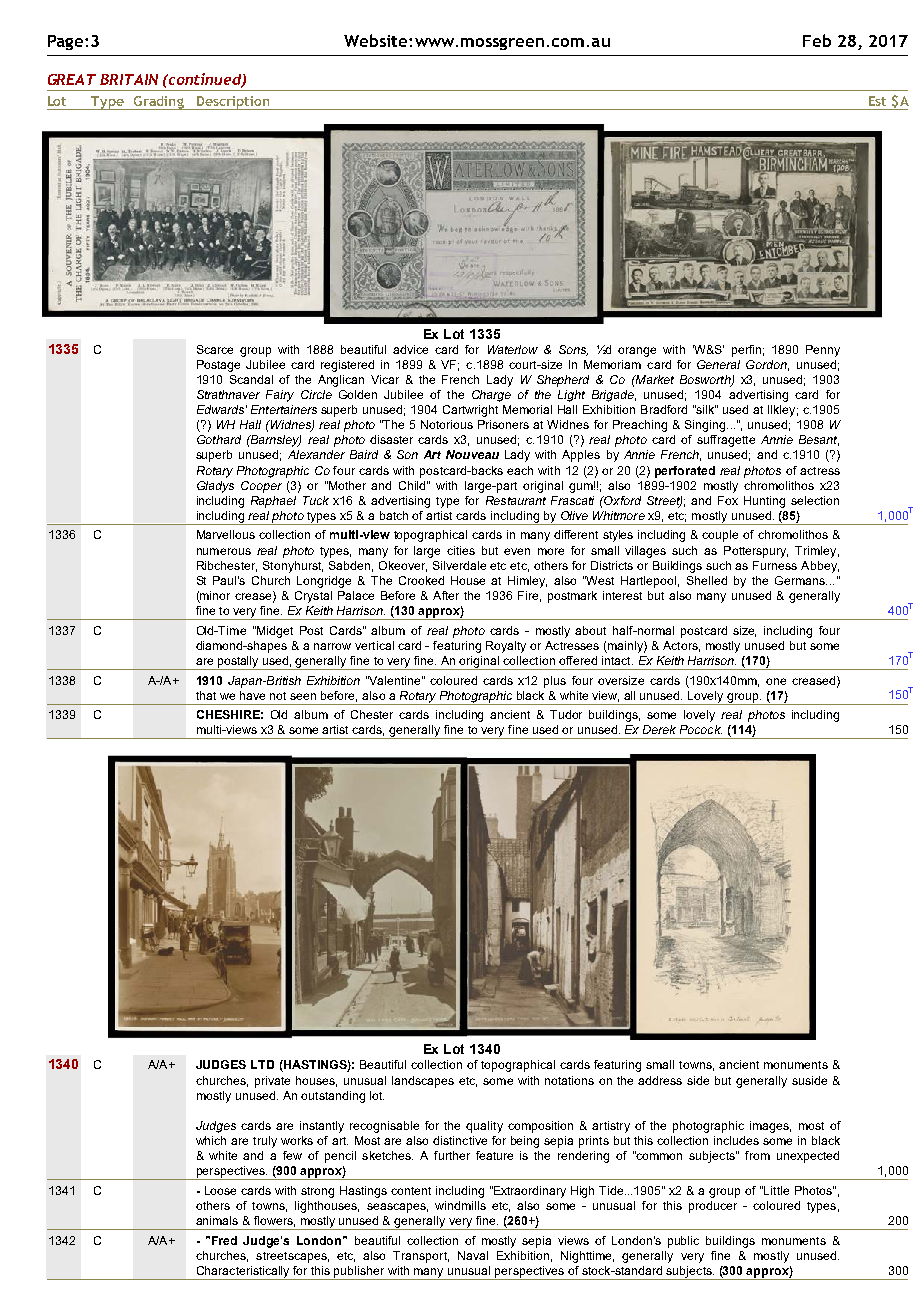 The image size is (924, 1308). I want to click on couple, so click(720, 536).
